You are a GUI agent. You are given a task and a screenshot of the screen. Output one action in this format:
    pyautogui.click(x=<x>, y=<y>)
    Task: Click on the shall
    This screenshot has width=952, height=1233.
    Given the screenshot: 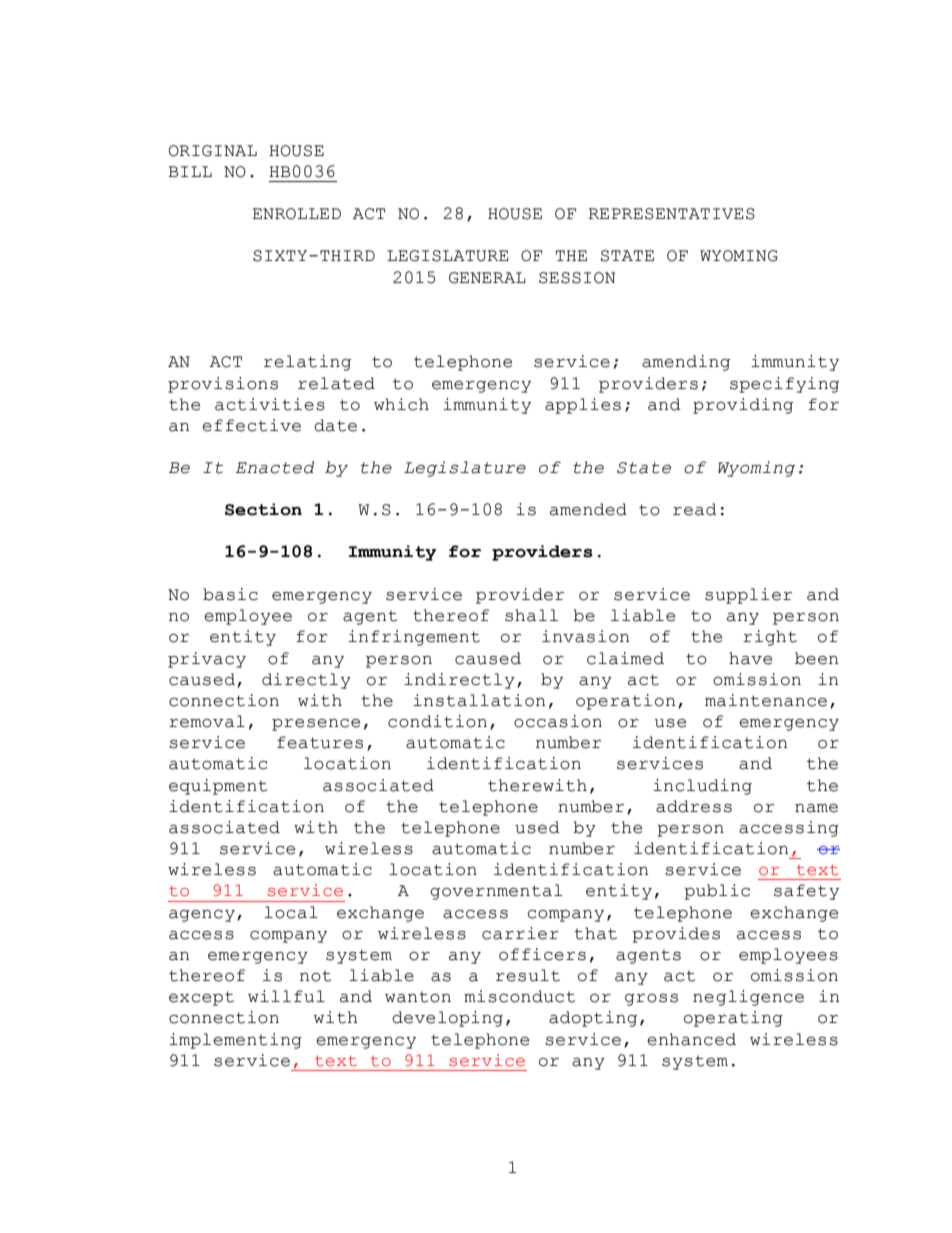 What is the action you would take?
    pyautogui.click(x=531, y=615)
